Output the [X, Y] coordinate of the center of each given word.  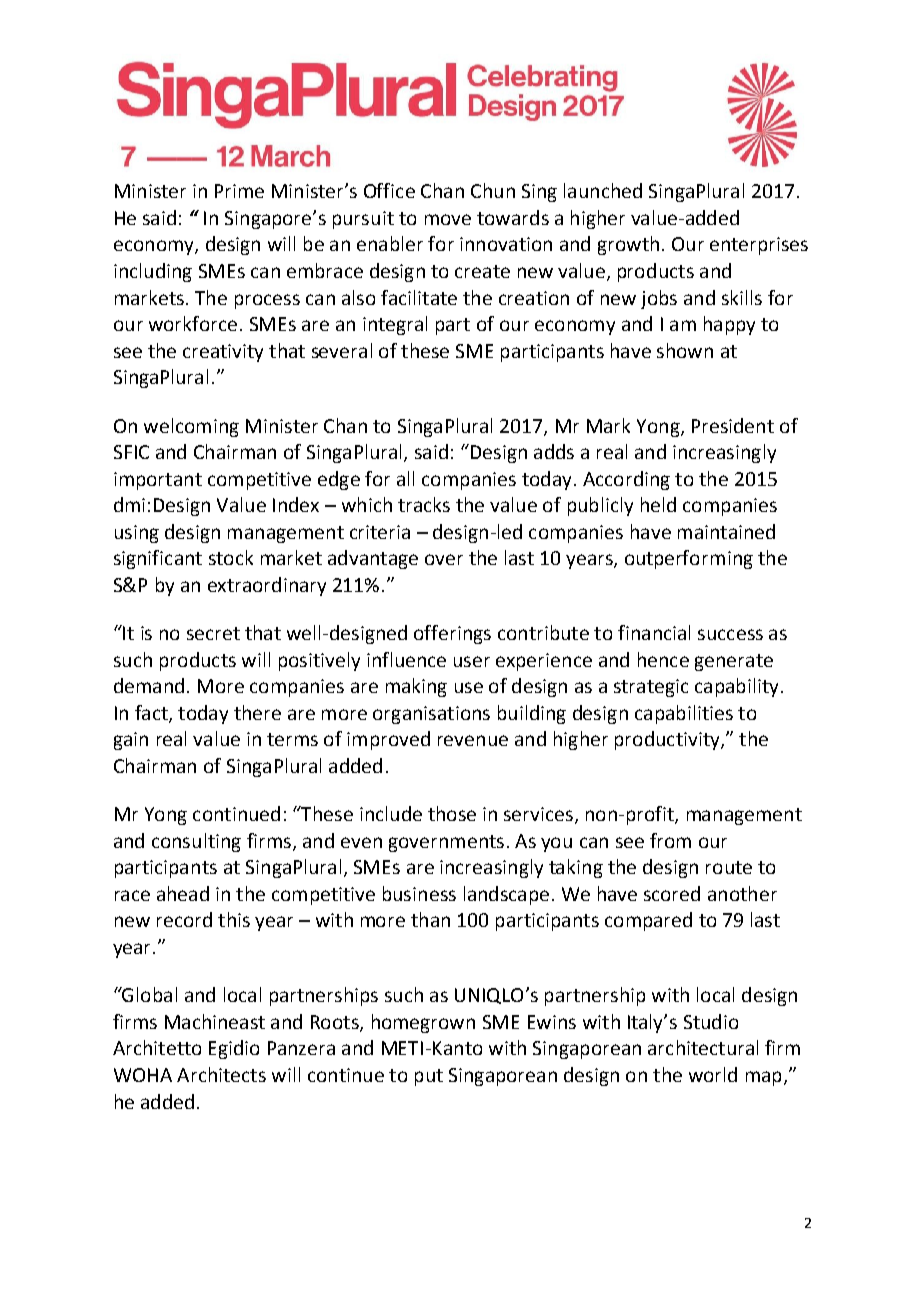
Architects [221, 1074]
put [429, 1077]
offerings [452, 634]
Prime [239, 191]
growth [628, 245]
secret [213, 633]
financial [654, 632]
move [448, 219]
